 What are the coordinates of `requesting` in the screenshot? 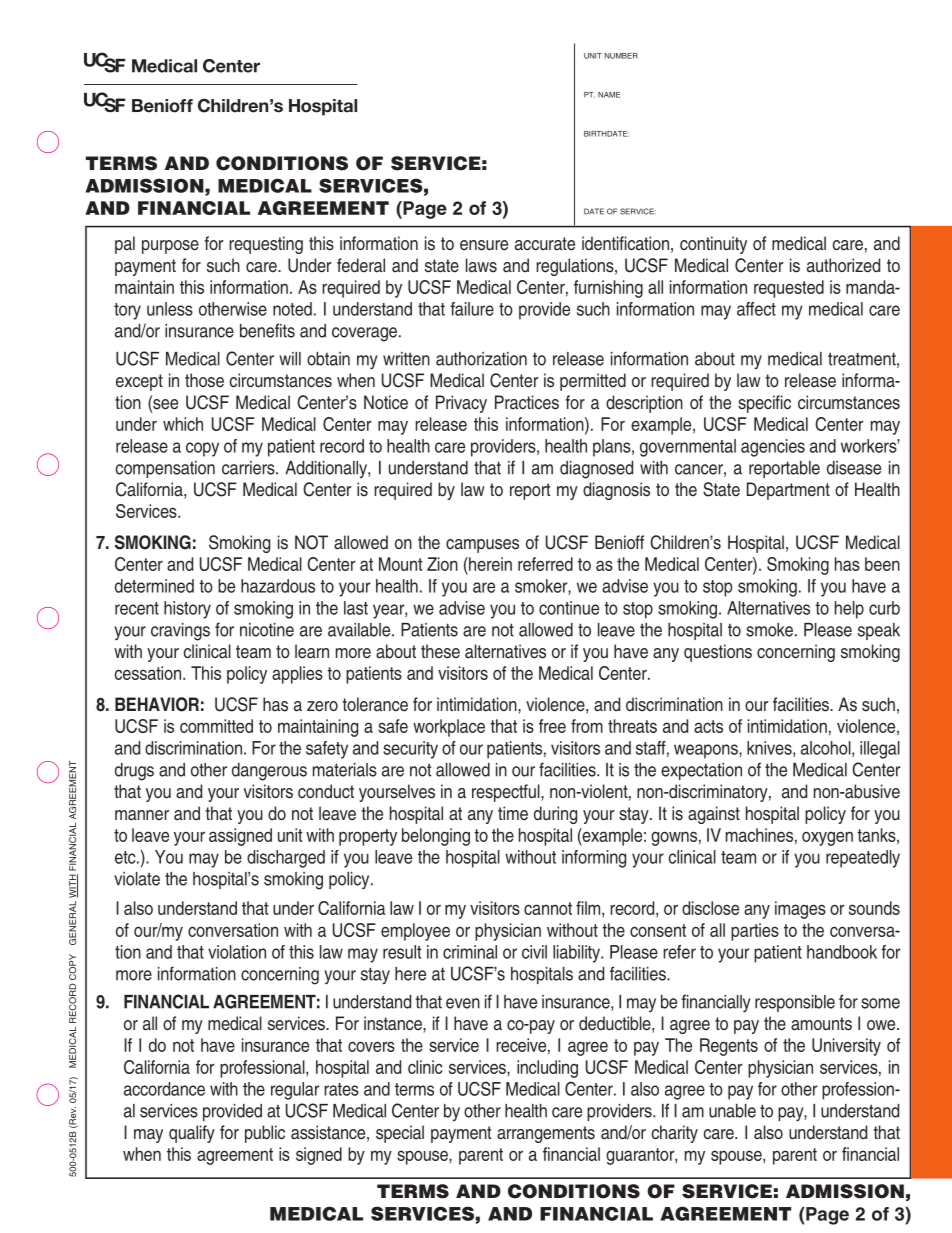 It's located at (266, 245).
